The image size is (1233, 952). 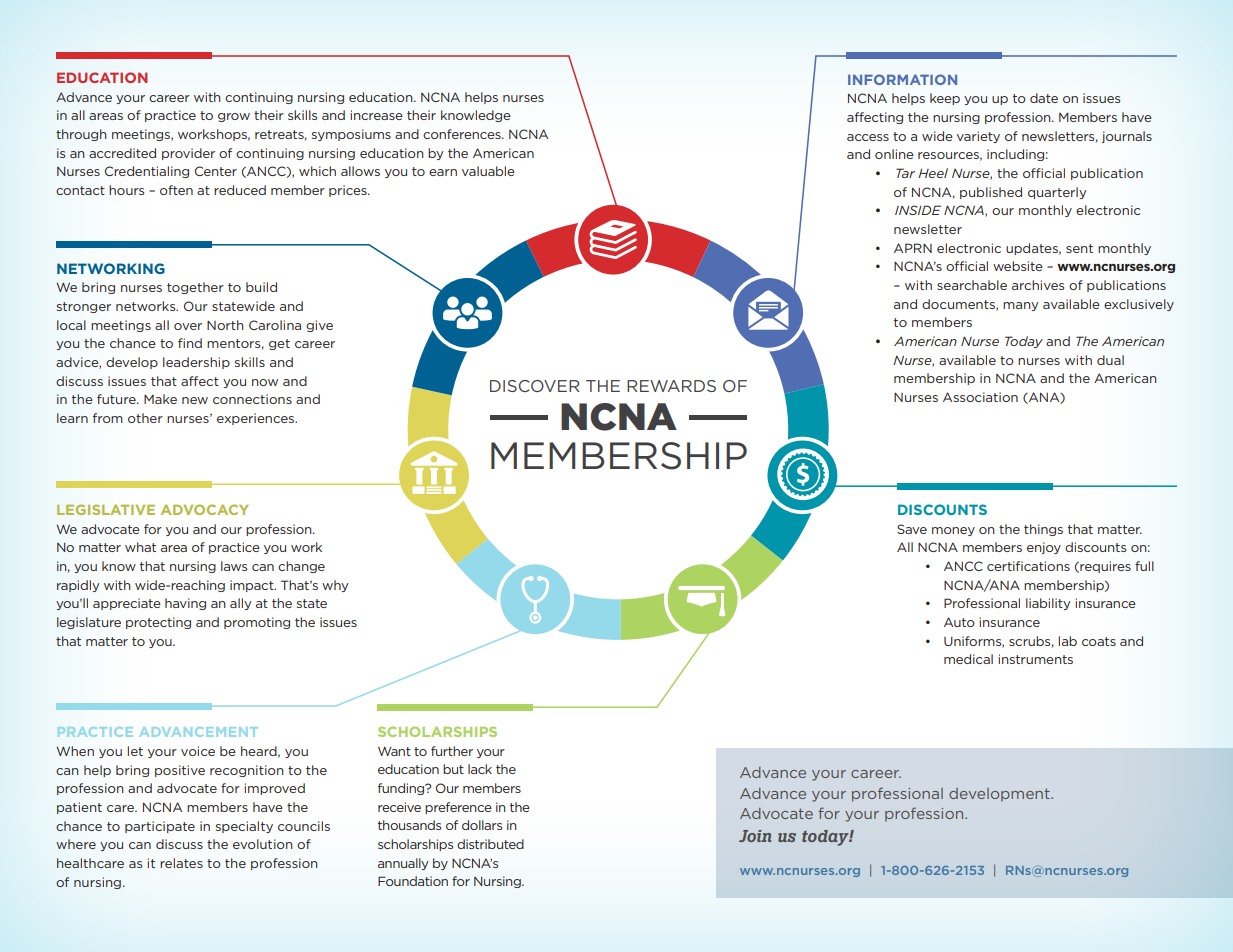 What do you see at coordinates (490, 844) in the page?
I see `distributed` at bounding box center [490, 844].
